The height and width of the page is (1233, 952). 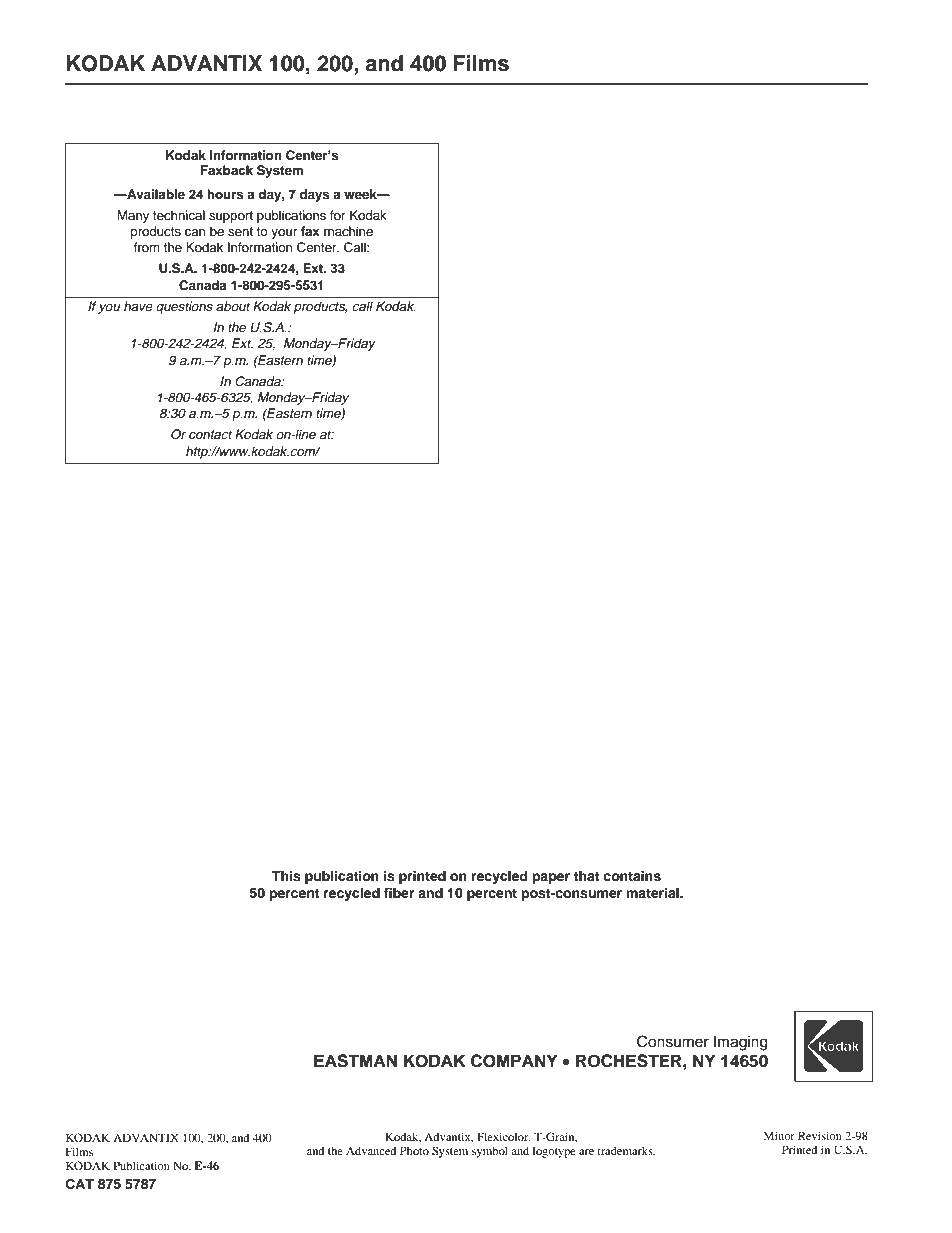 I want to click on that, so click(x=587, y=876).
